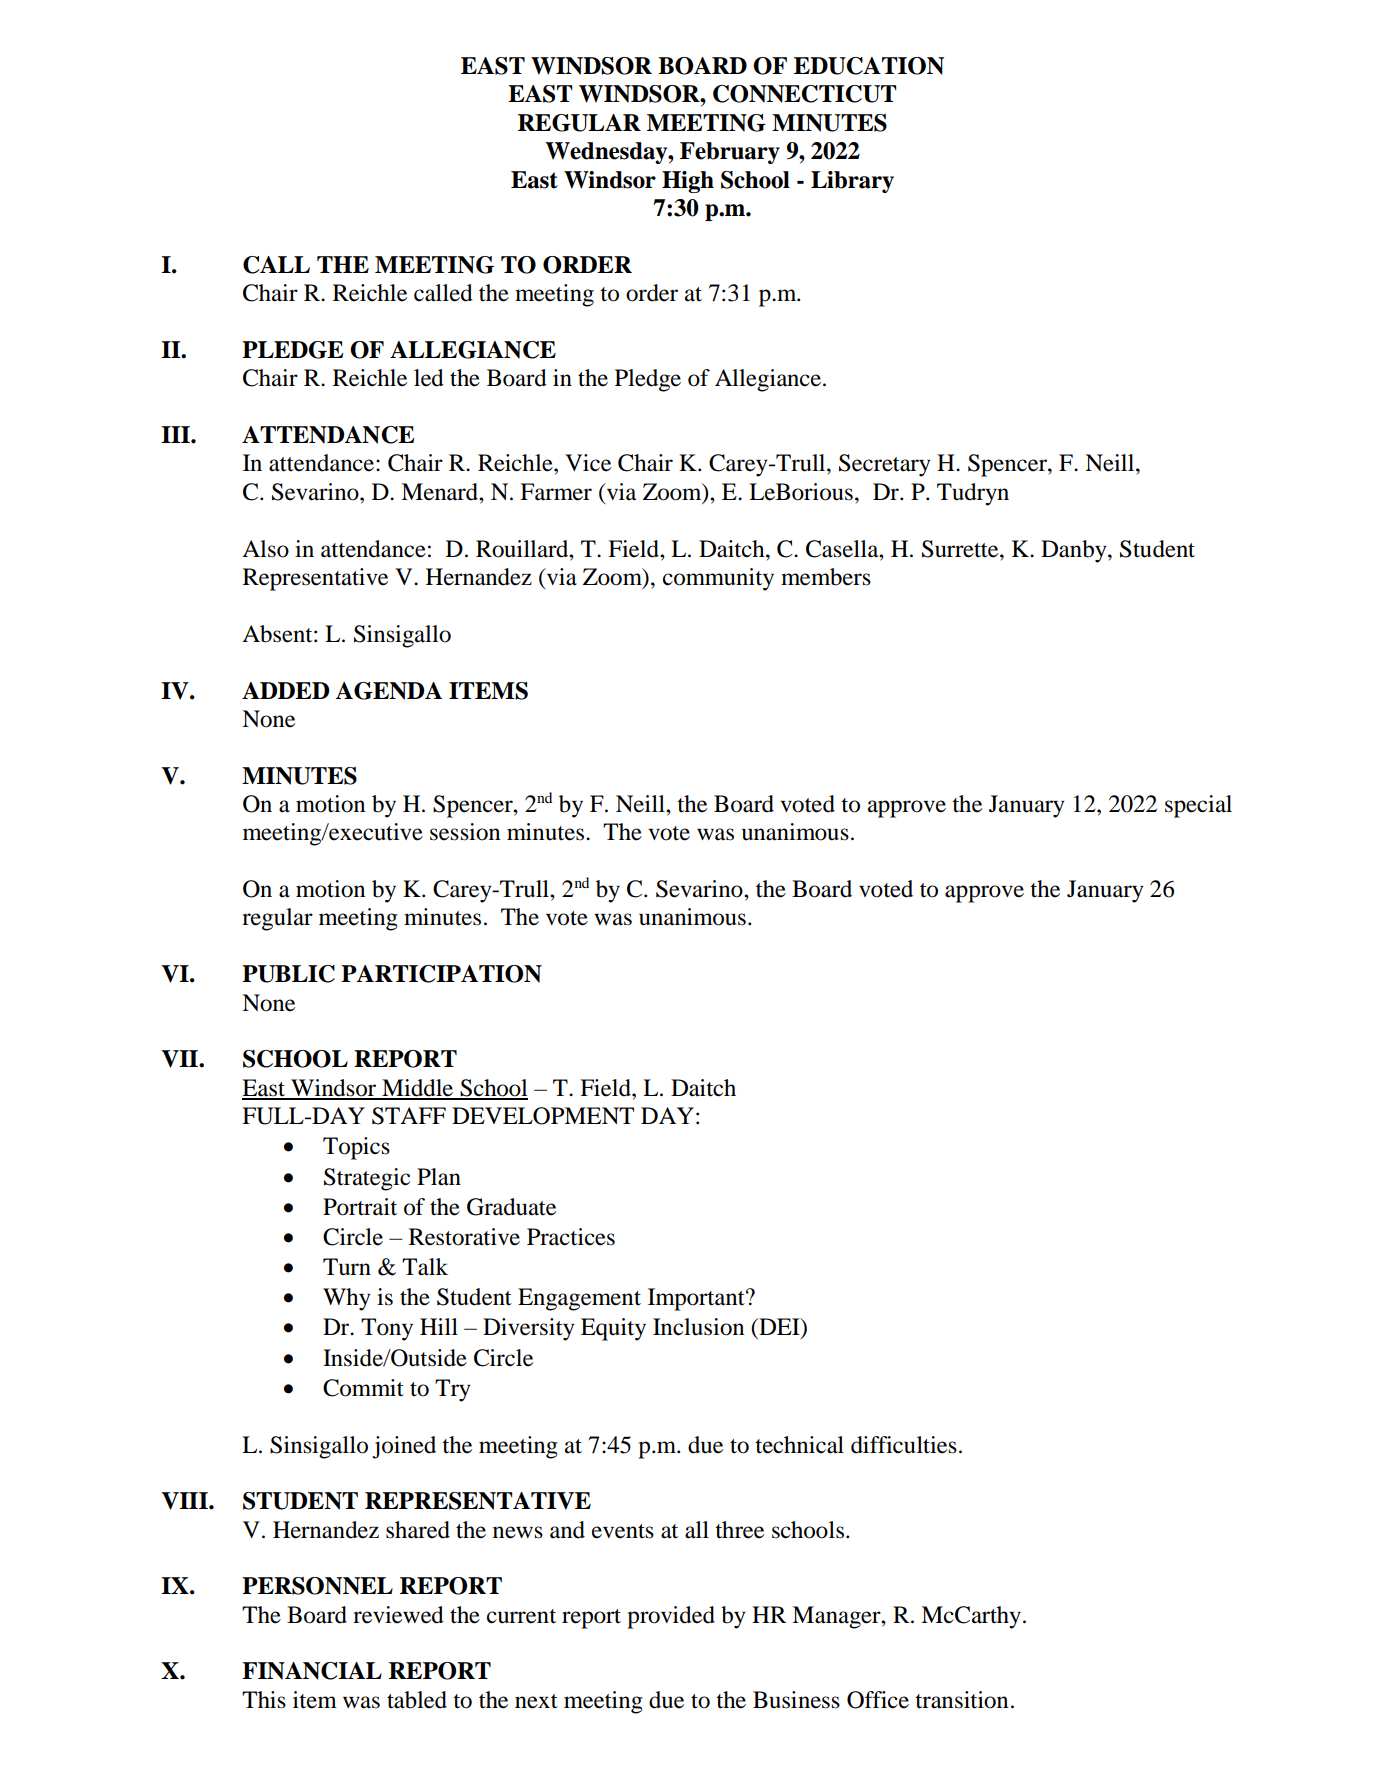  Describe the element at coordinates (904, 1445) in the screenshot. I see `difficulties` at that location.
